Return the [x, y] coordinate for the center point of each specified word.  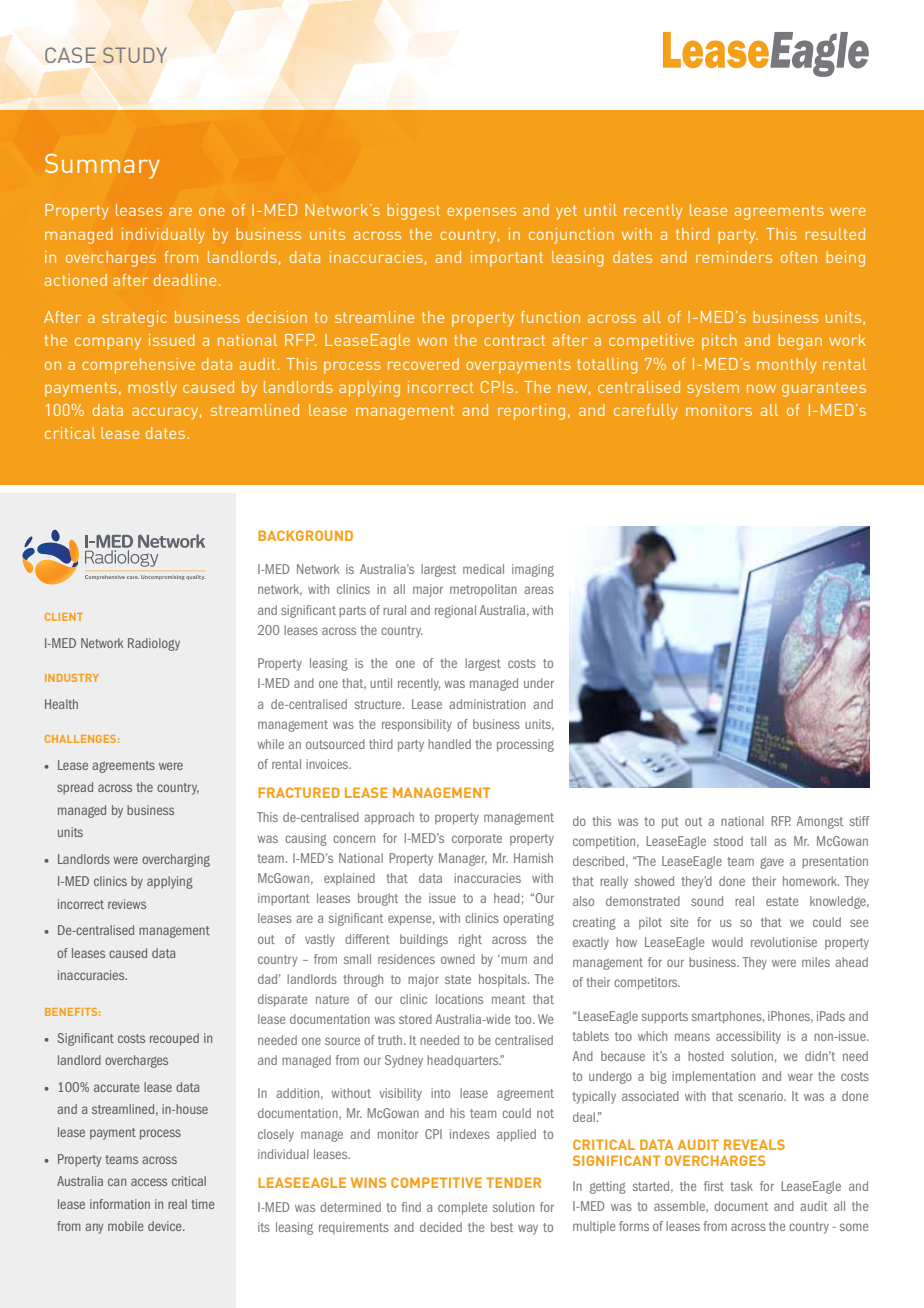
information [120, 1204]
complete [462, 1208]
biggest [413, 212]
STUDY [135, 55]
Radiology [154, 644]
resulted [835, 234]
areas [539, 590]
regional [455, 611]
